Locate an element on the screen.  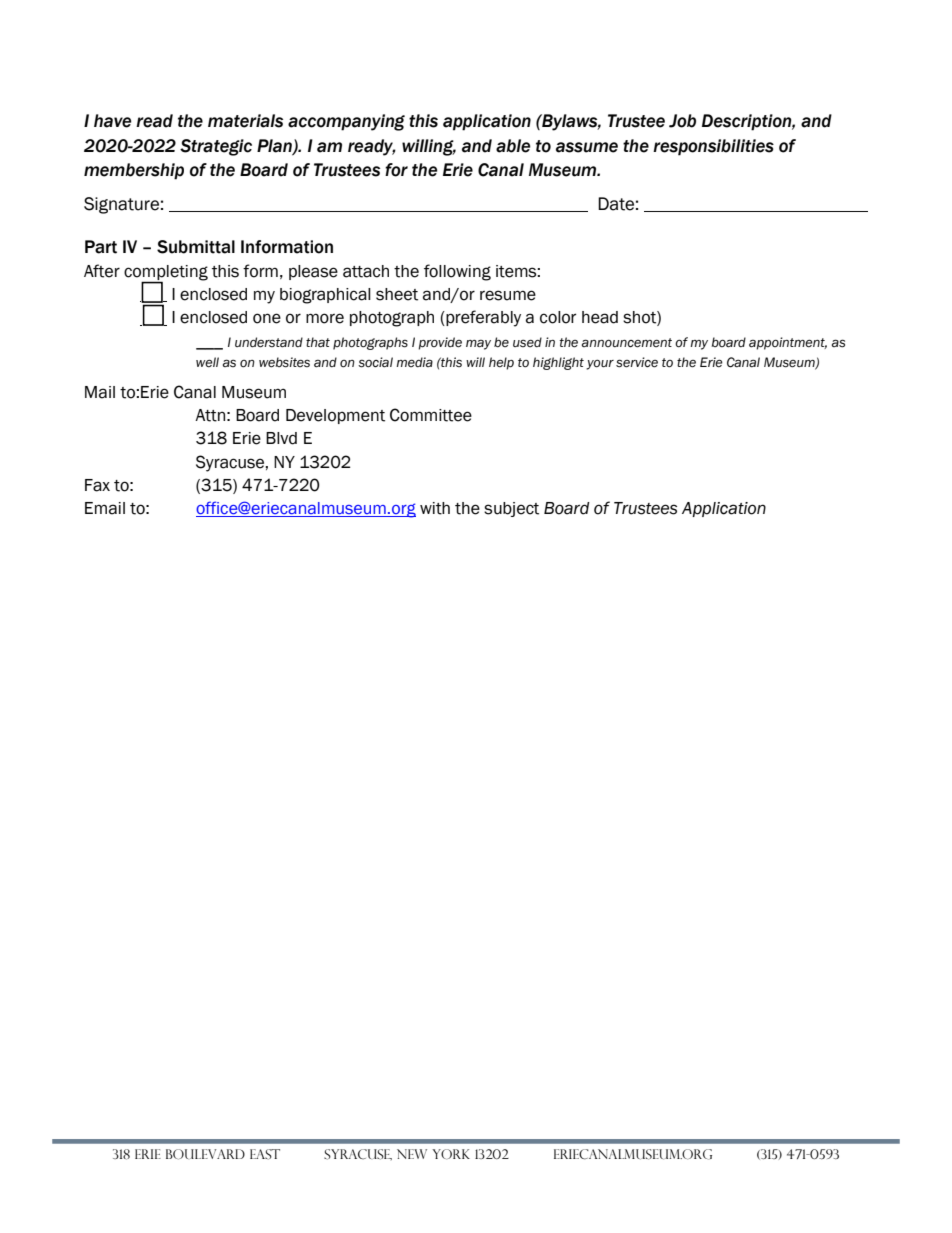
accompanying is located at coordinates (346, 122).
